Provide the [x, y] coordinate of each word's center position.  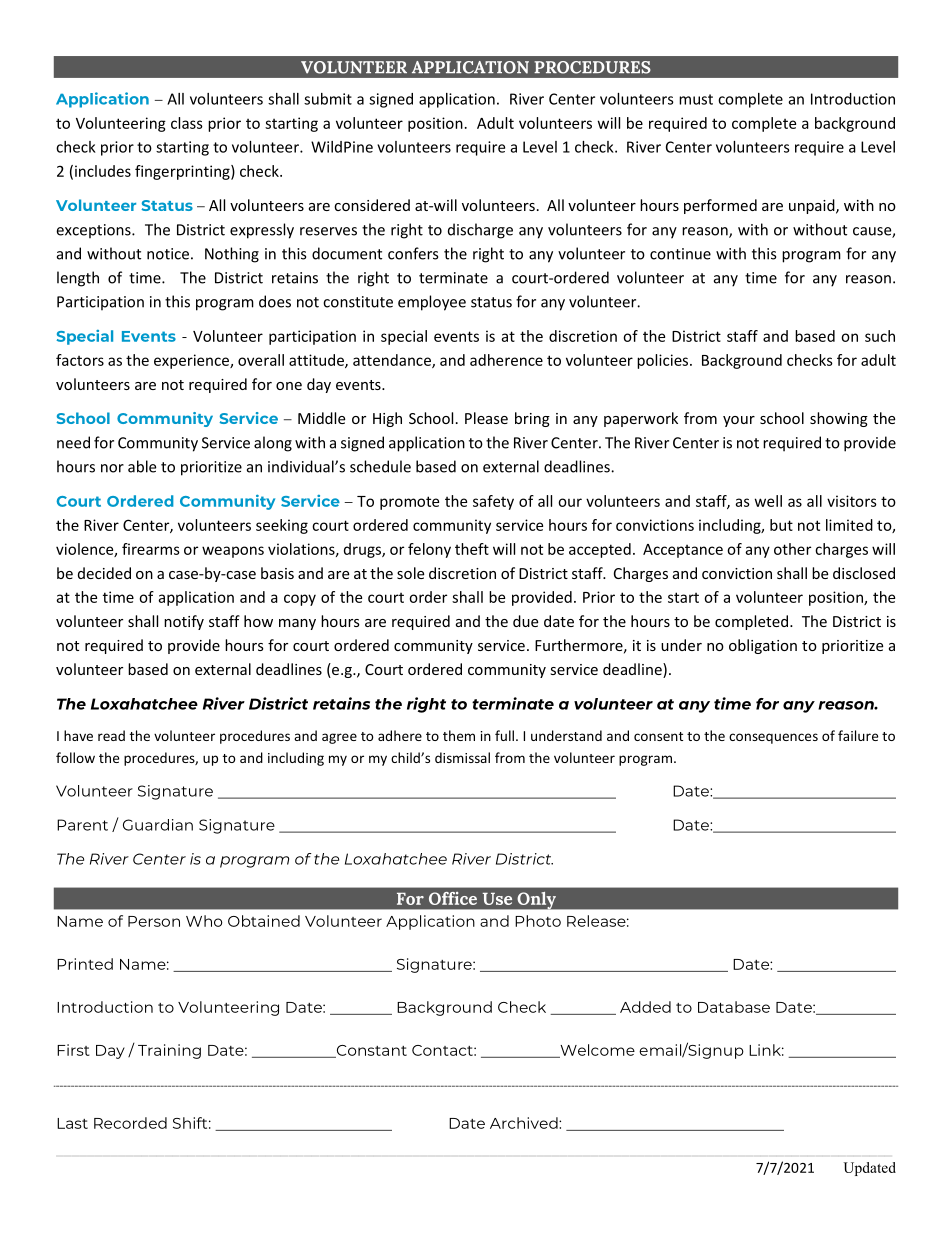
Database [734, 1007]
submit [328, 99]
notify [184, 622]
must [696, 99]
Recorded [130, 1123]
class [187, 123]
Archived [525, 1123]
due [525, 621]
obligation [763, 646]
